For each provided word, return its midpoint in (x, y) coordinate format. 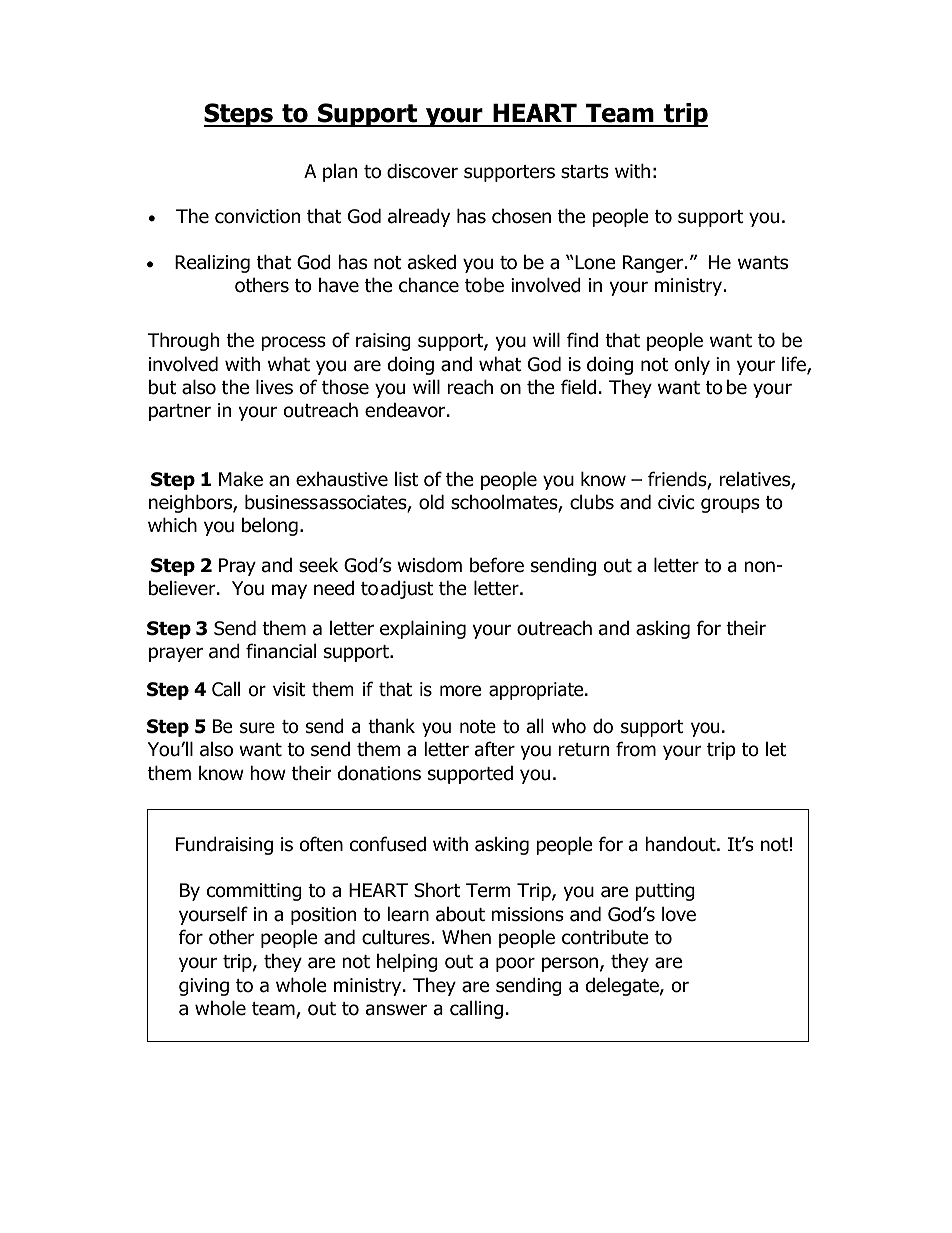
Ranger (654, 264)
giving (204, 987)
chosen (521, 216)
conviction (257, 216)
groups (730, 505)
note (478, 727)
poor (515, 964)
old (431, 502)
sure (257, 728)
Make (241, 479)
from (636, 749)
